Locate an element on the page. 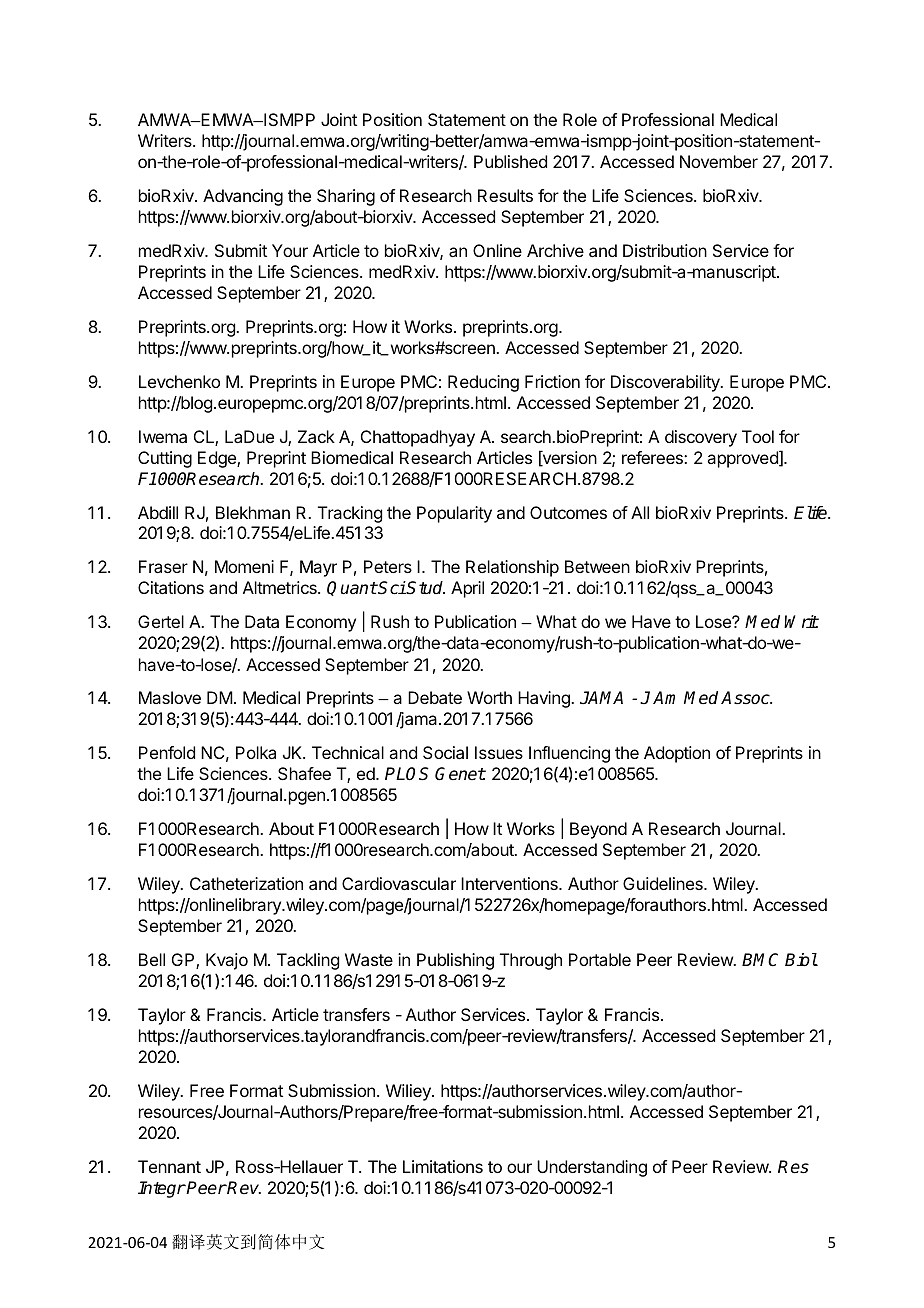 The width and height of the document is (924, 1308). Citations is located at coordinates (171, 587).
